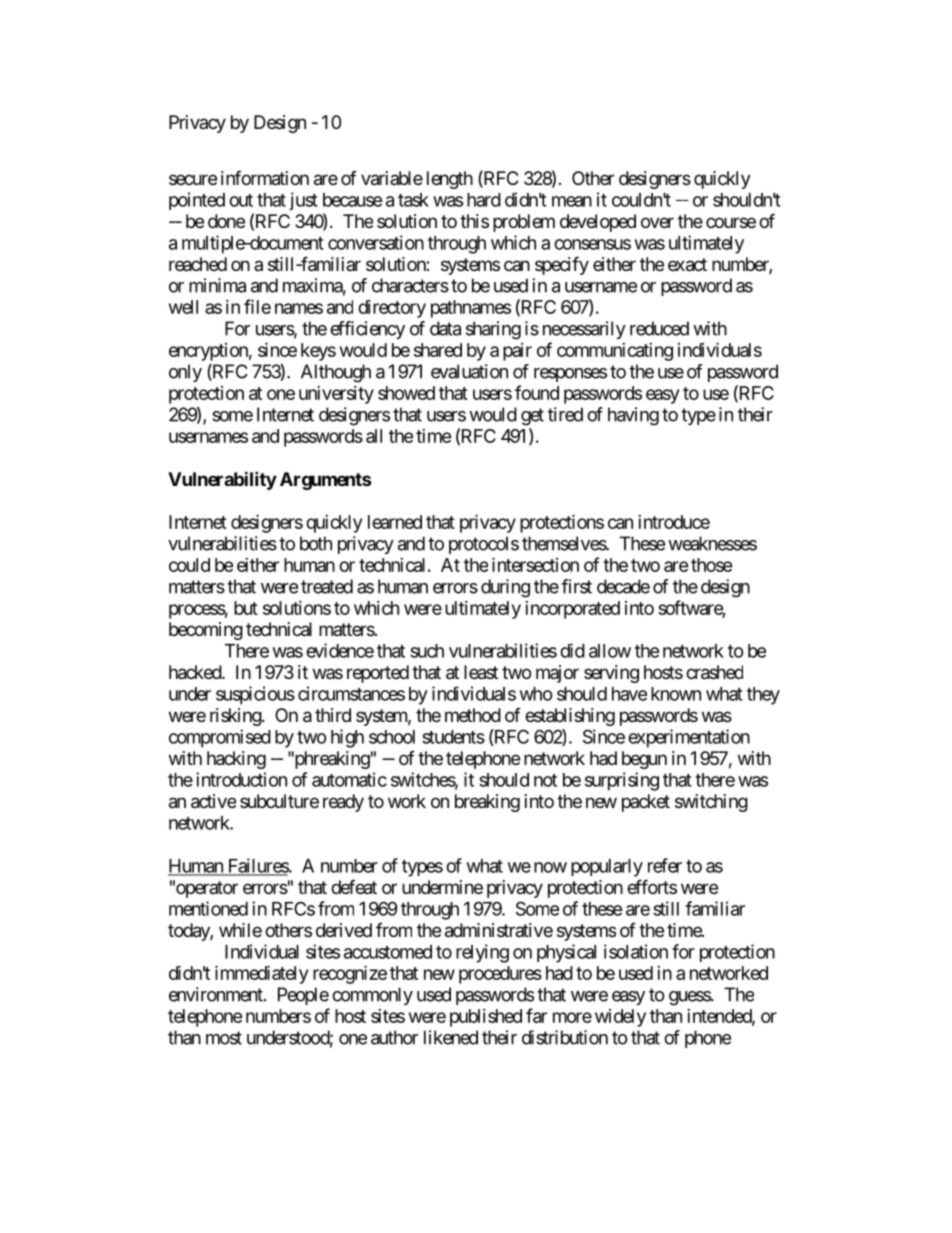 The width and height of the screenshot is (952, 1233). Describe the element at coordinates (620, 1018) in the screenshot. I see `widely` at that location.
